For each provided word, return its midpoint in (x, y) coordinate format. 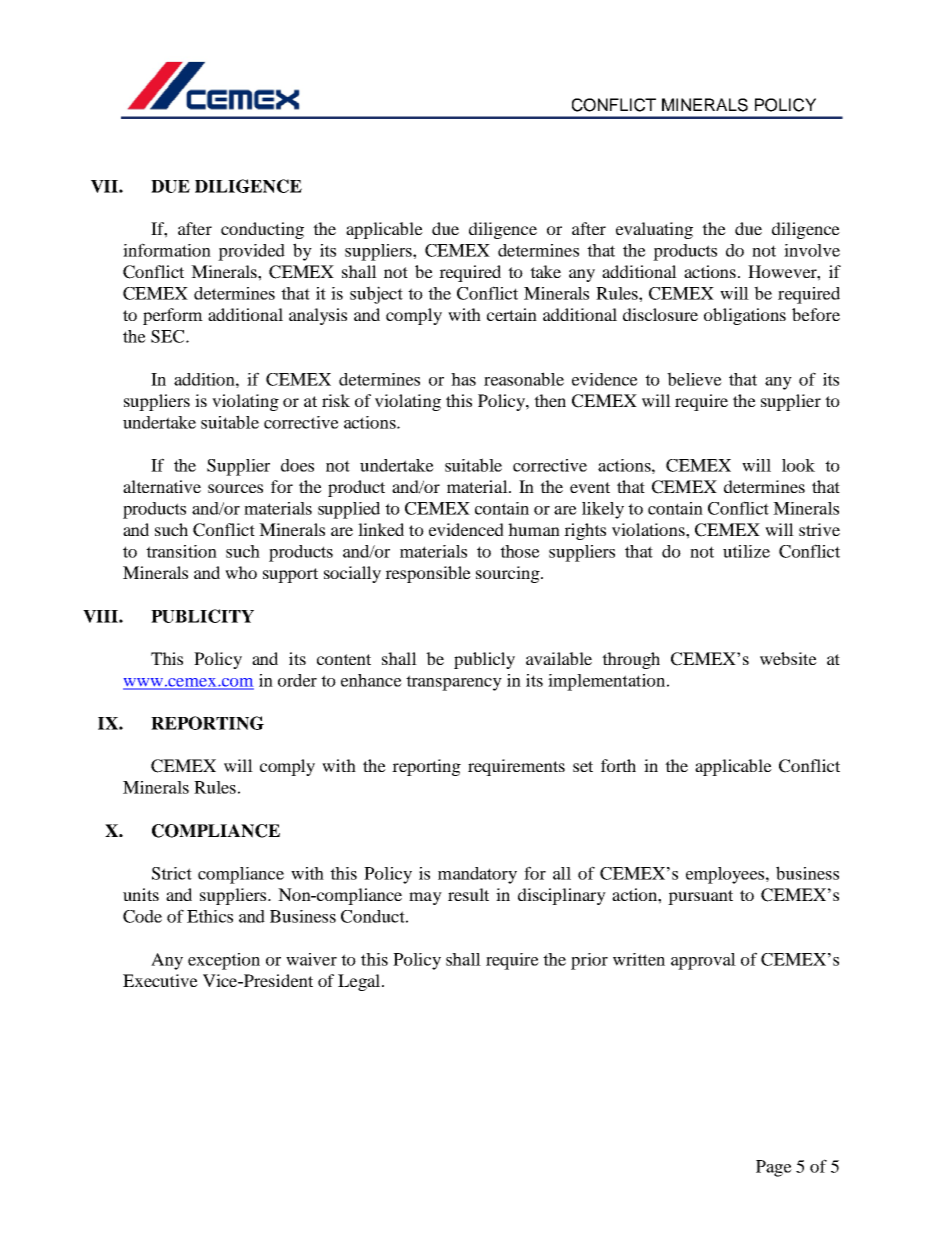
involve (812, 250)
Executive (160, 980)
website (788, 658)
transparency (454, 683)
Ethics (210, 916)
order (297, 680)
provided (251, 252)
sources (235, 488)
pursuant (700, 897)
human (534, 529)
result (468, 894)
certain (512, 314)
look (798, 465)
